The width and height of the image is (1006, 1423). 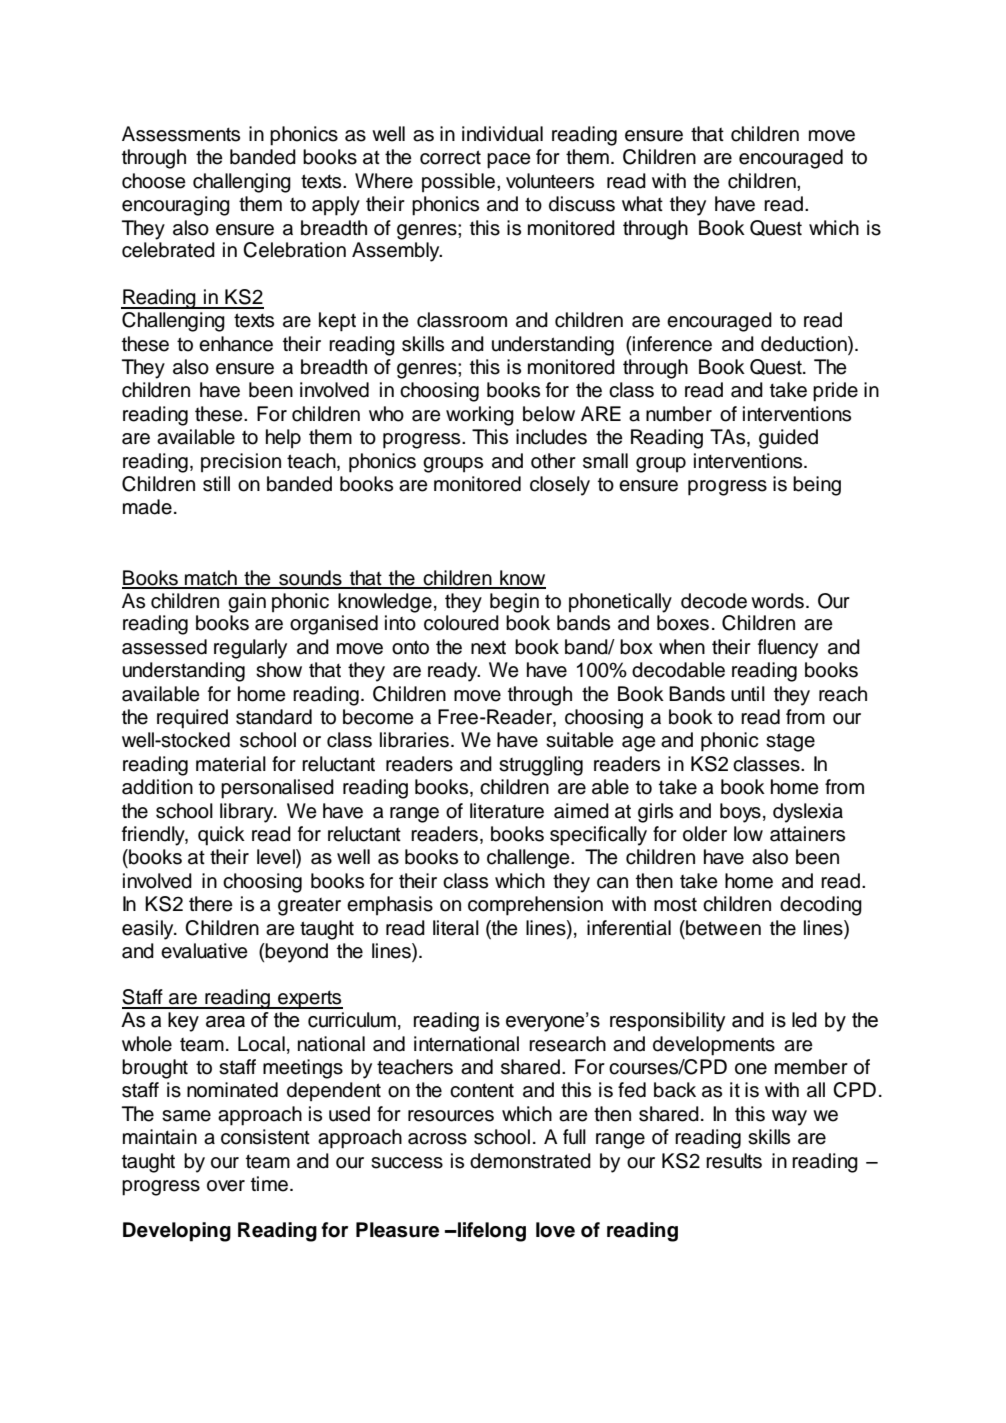 What do you see at coordinates (740, 813) in the image?
I see `boys` at bounding box center [740, 813].
